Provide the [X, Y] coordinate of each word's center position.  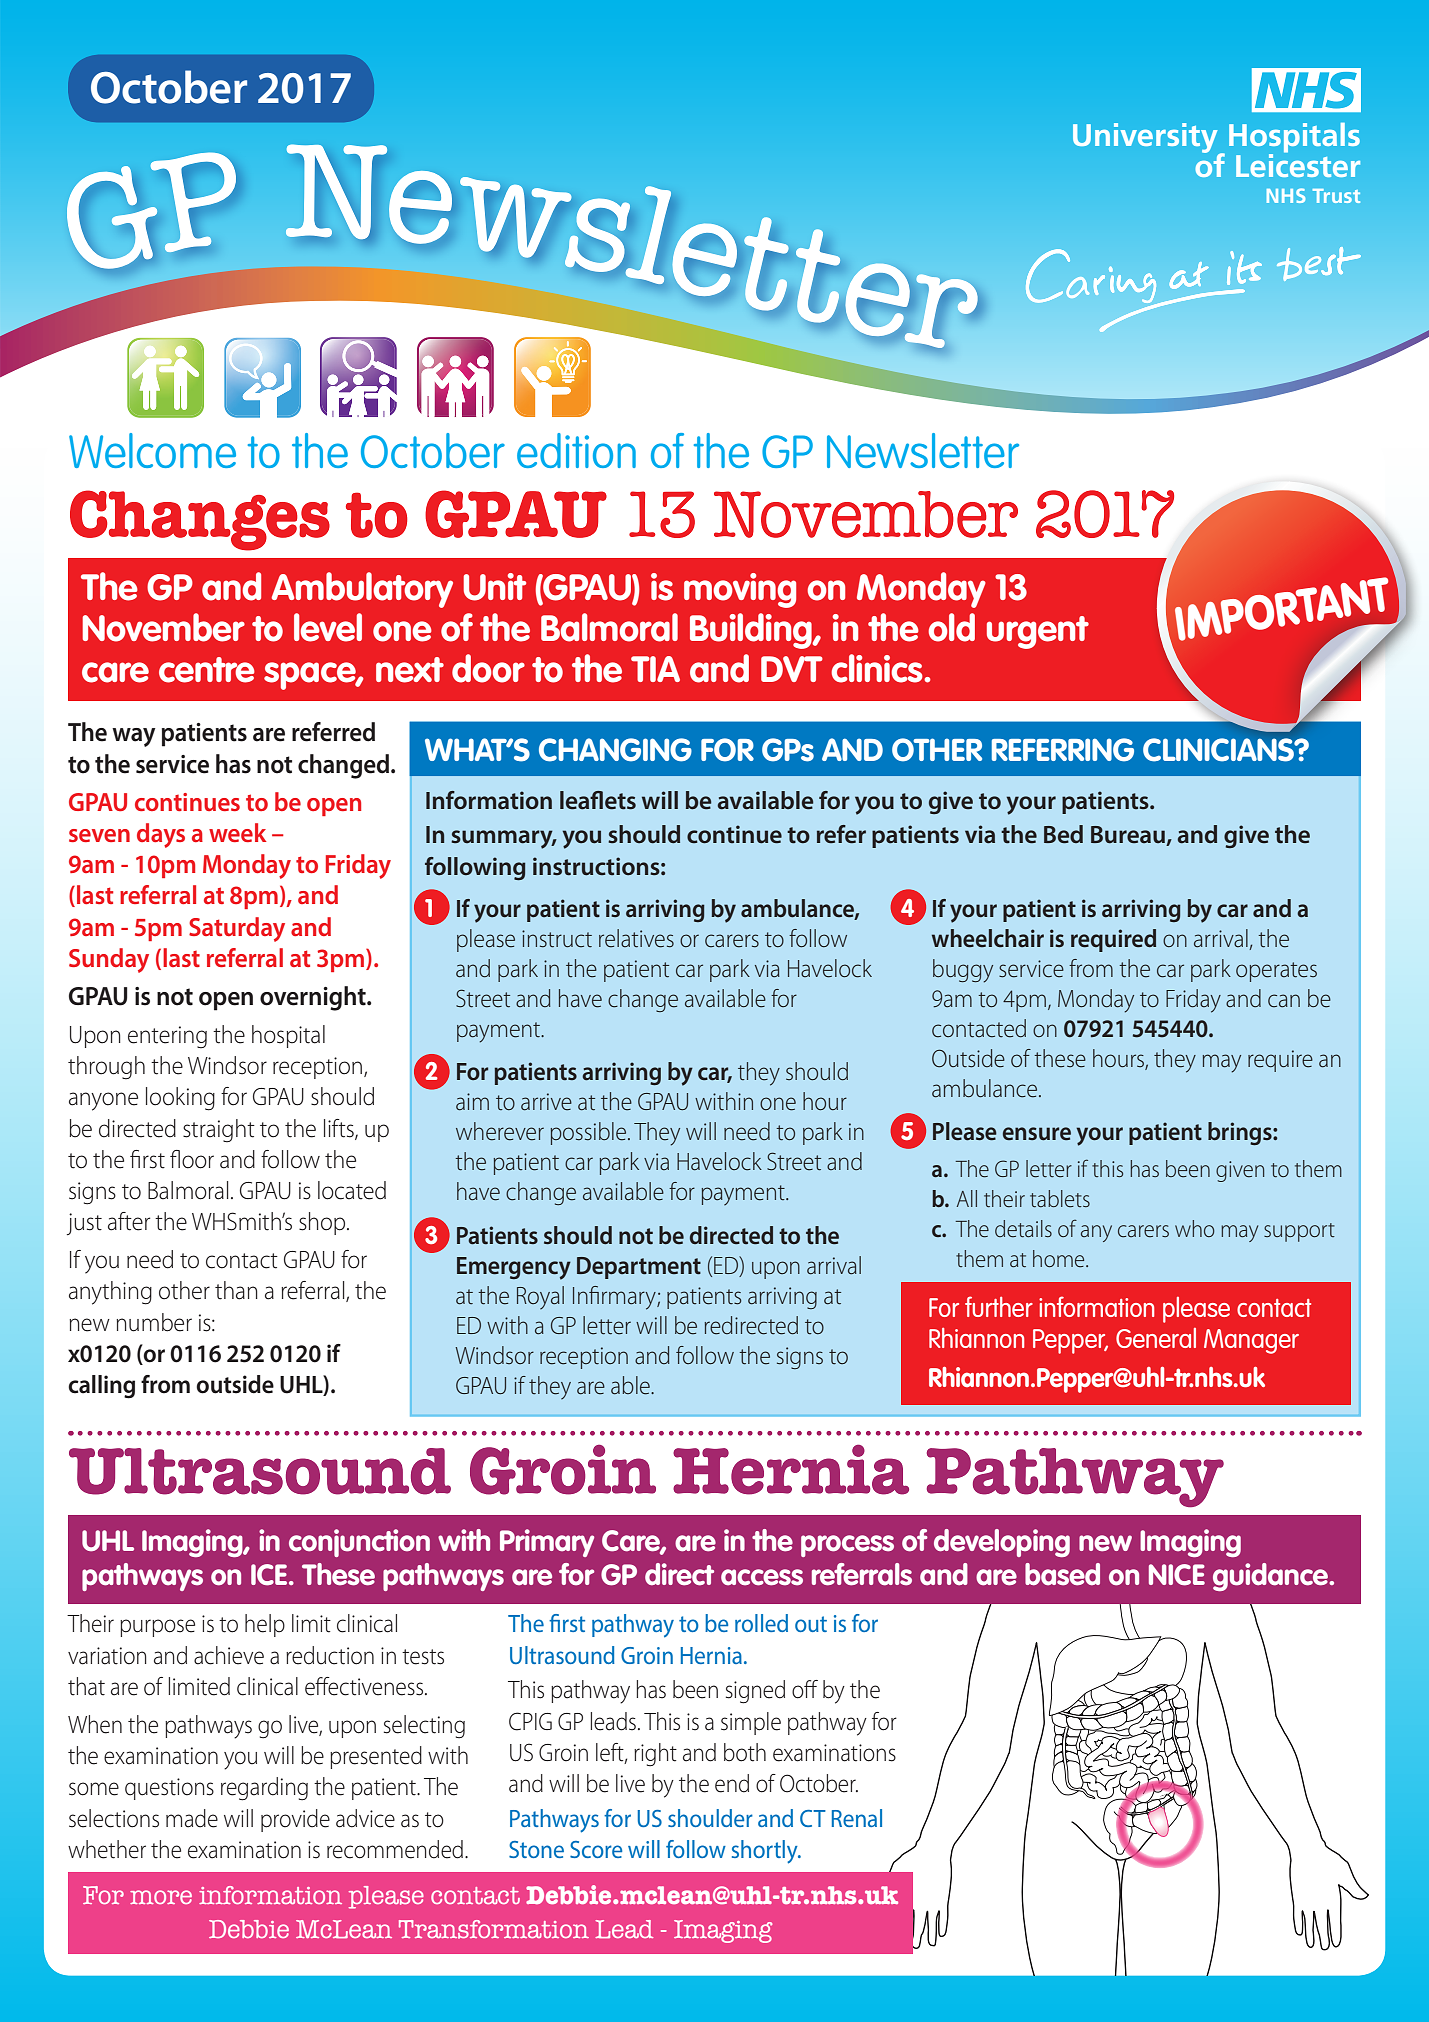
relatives [636, 938]
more [161, 1897]
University [1146, 139]
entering [167, 1037]
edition [576, 450]
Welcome [152, 450]
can [1284, 1001]
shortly [766, 1852]
